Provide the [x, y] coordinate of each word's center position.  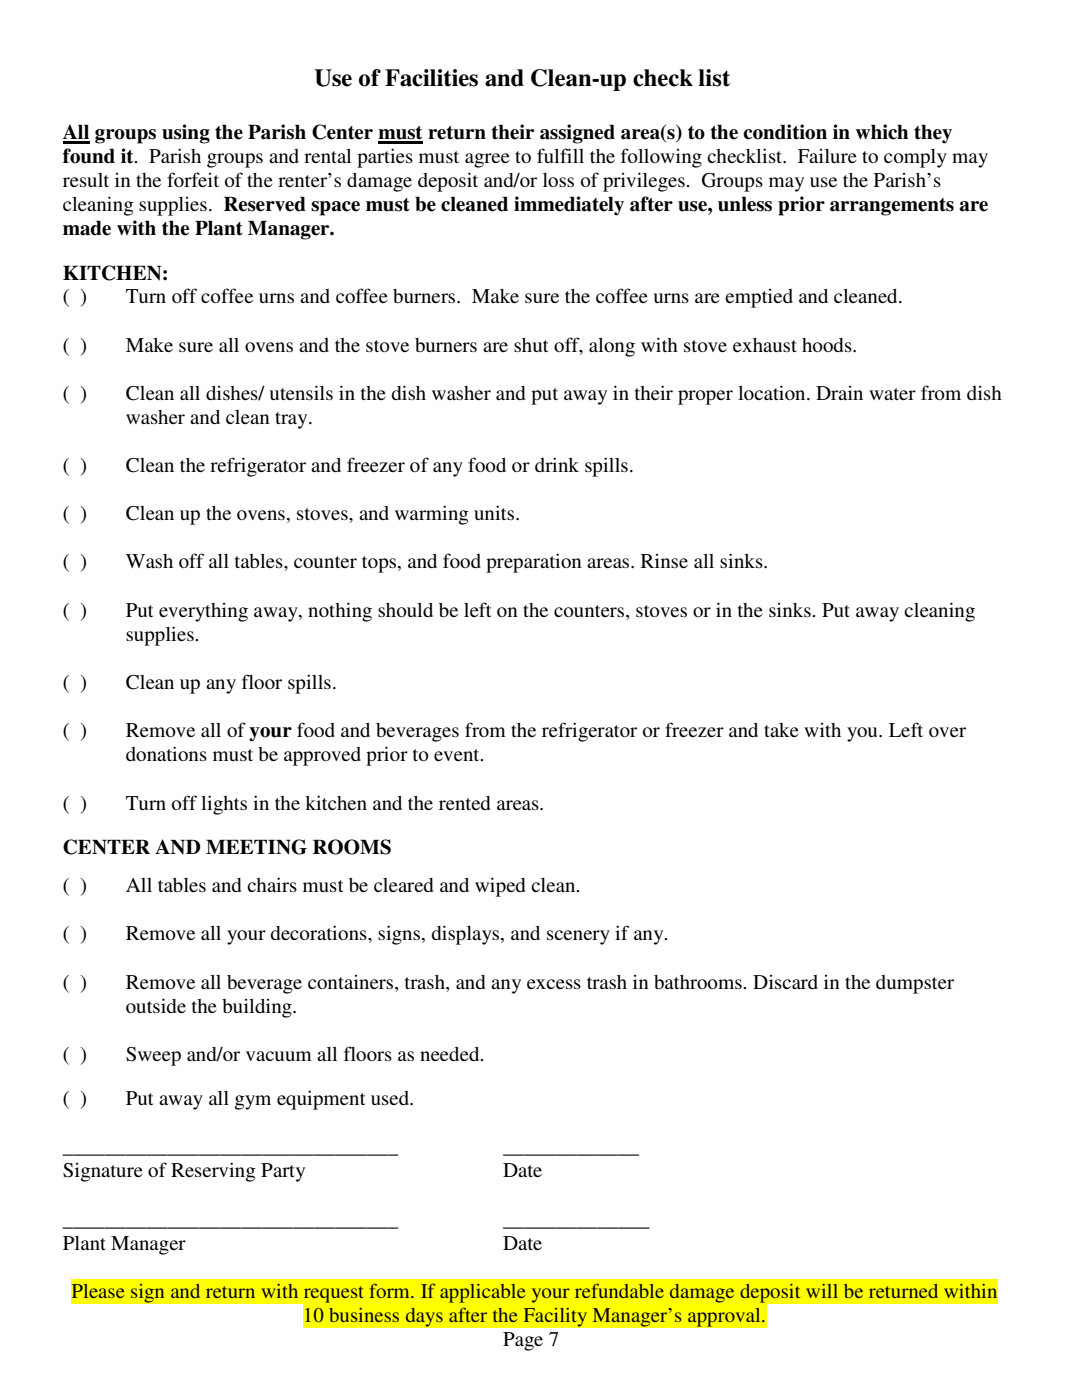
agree [487, 160]
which [882, 132]
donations [166, 753]
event [458, 755]
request [332, 1295]
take [781, 730]
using [186, 134]
